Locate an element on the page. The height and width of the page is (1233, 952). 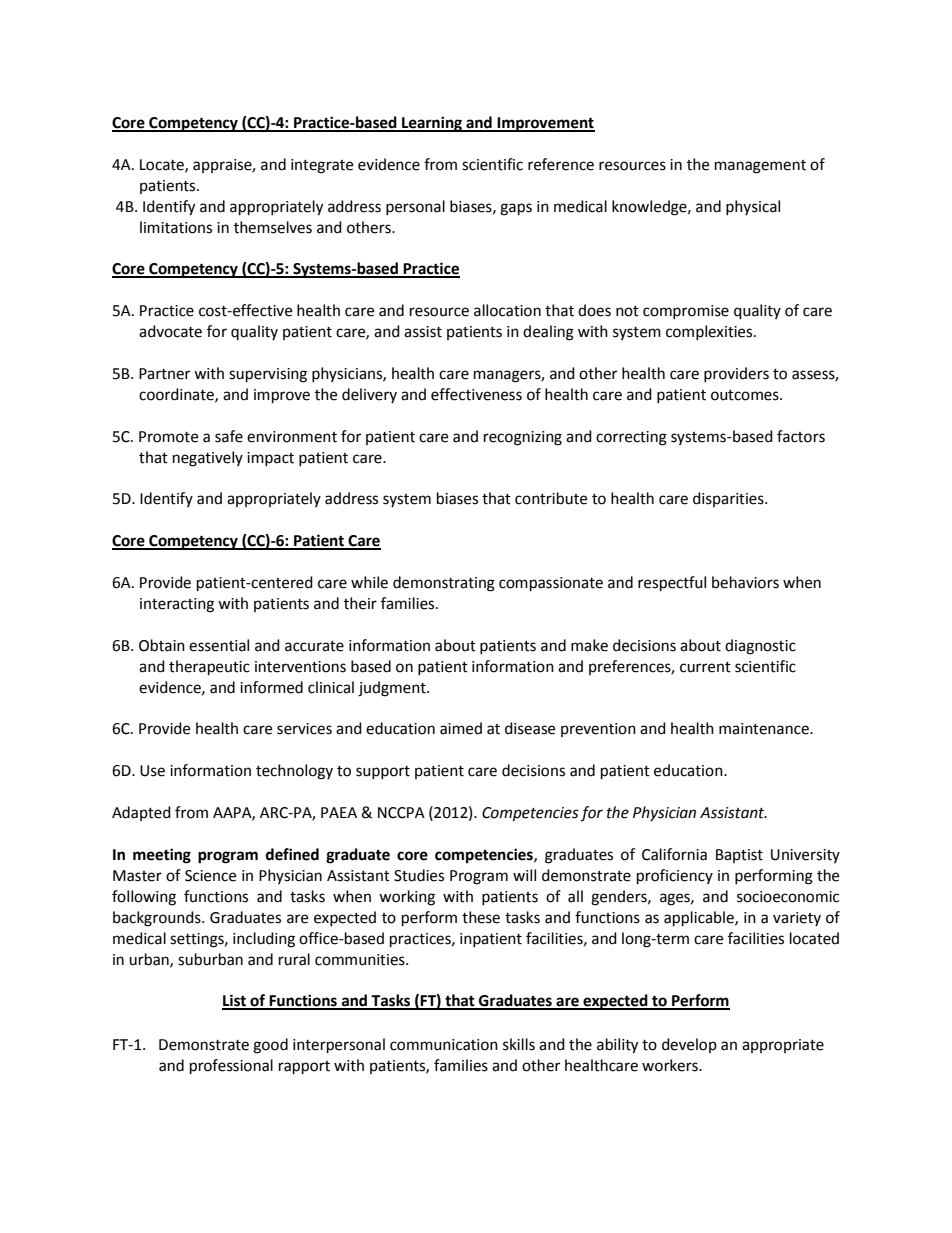
Learning is located at coordinates (432, 124).
